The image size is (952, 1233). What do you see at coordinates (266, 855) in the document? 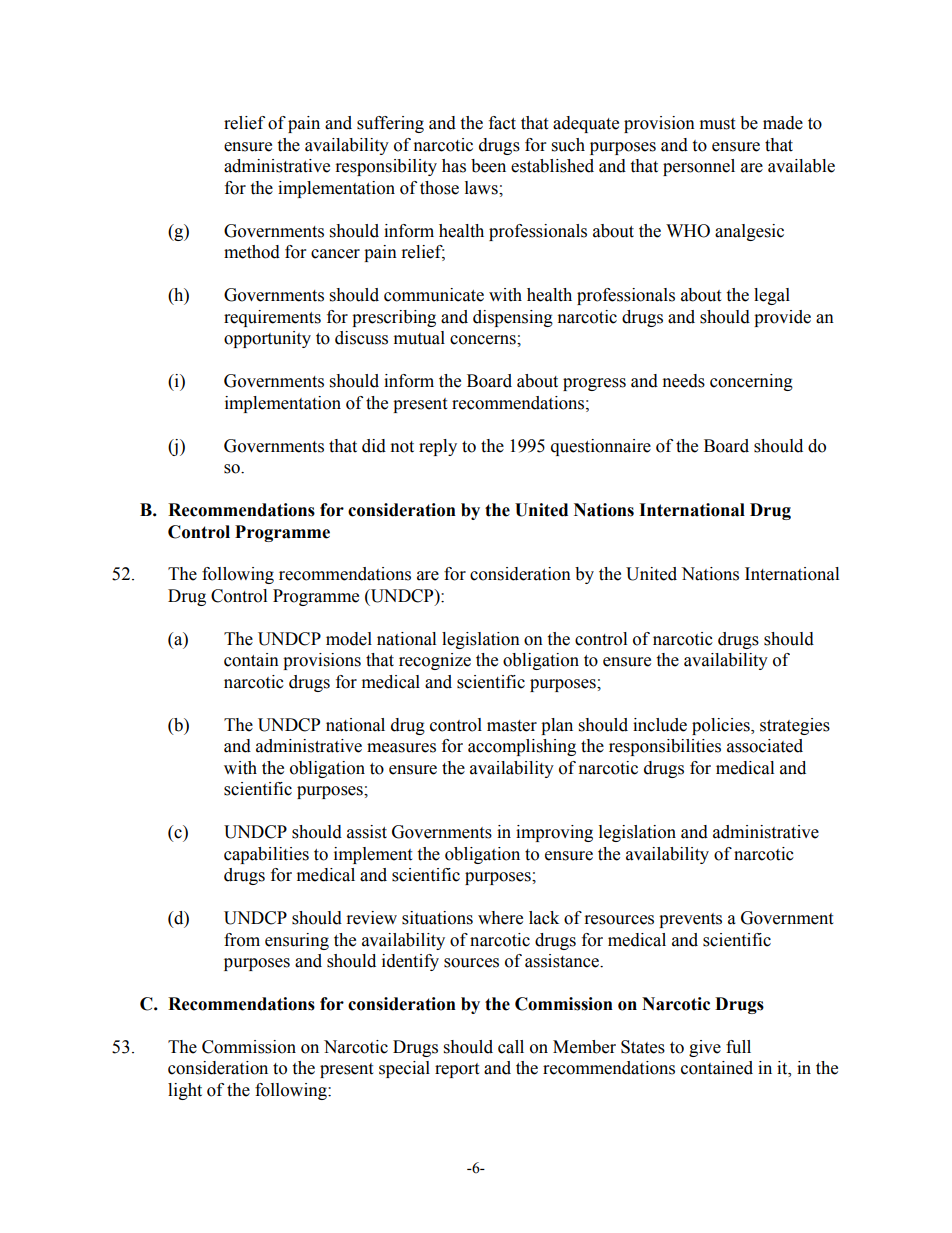
I see `capabilities` at bounding box center [266, 855].
